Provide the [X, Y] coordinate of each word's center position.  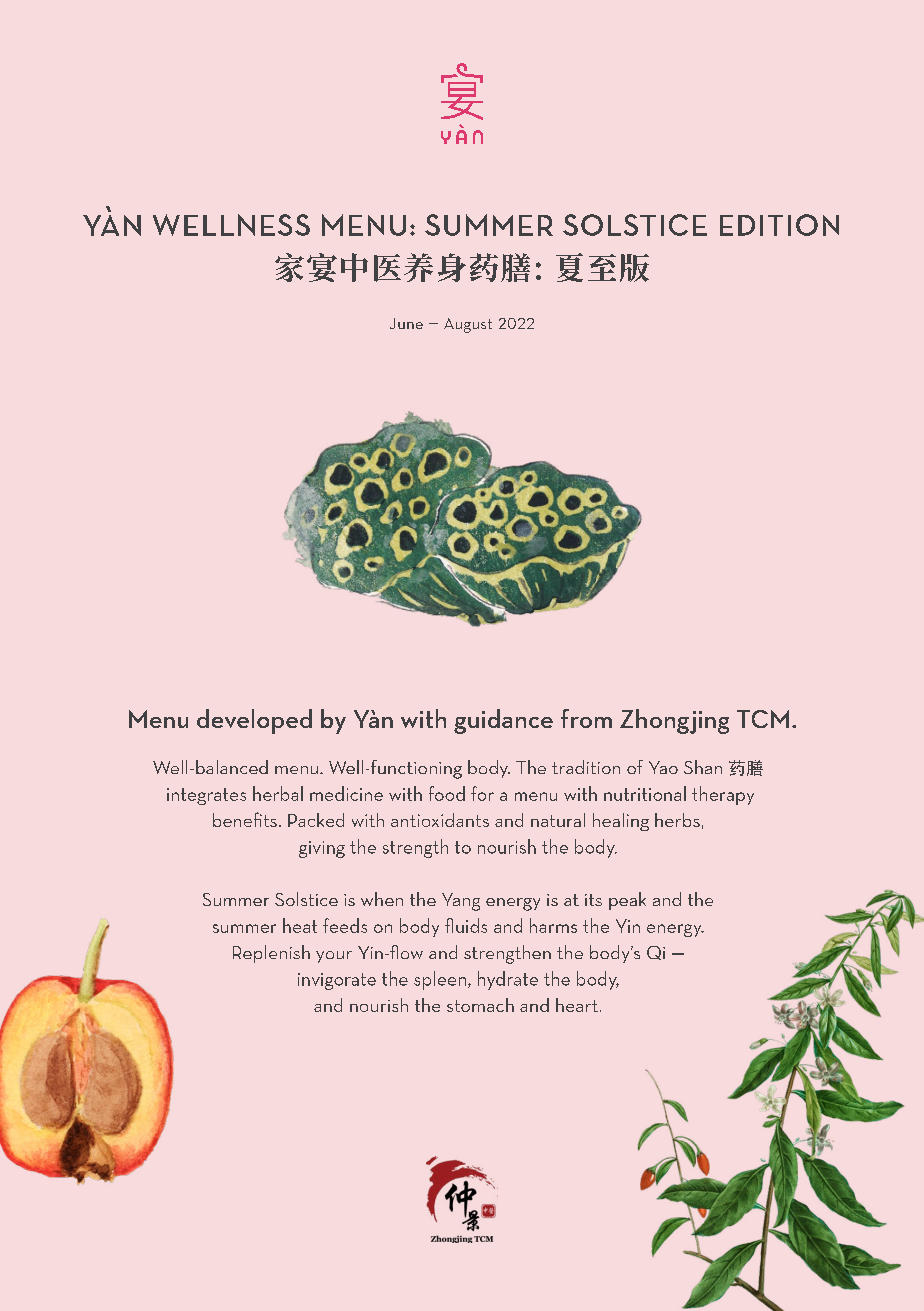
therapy [723, 795]
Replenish [271, 954]
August [468, 325]
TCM [763, 719]
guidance [503, 721]
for [482, 793]
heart [577, 1005]
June [406, 323]
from [586, 718]
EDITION [779, 225]
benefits [245, 819]
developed [254, 721]
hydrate [508, 980]
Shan [703, 767]
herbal [278, 793]
